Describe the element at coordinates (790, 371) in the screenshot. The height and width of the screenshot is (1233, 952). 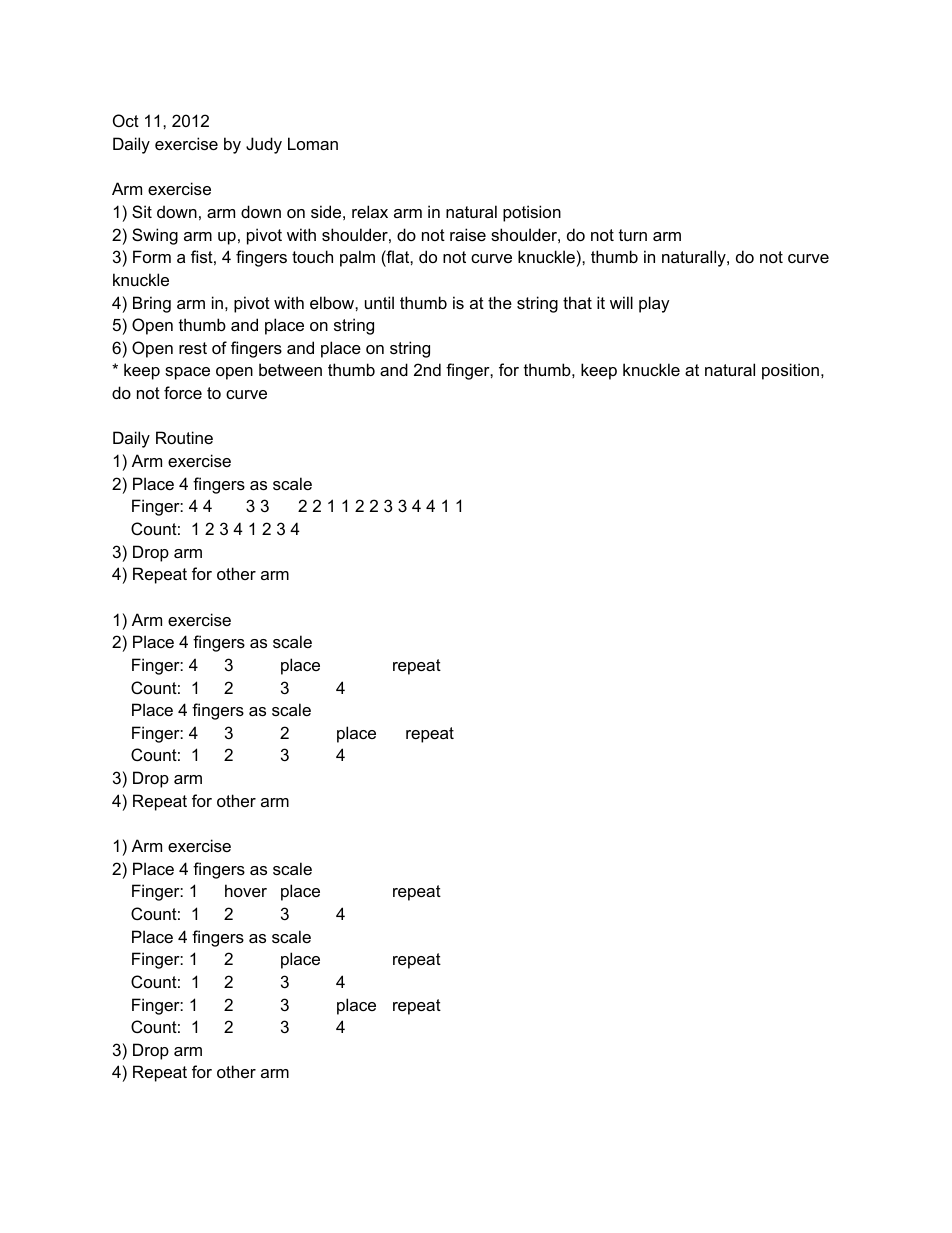
I see `position` at that location.
